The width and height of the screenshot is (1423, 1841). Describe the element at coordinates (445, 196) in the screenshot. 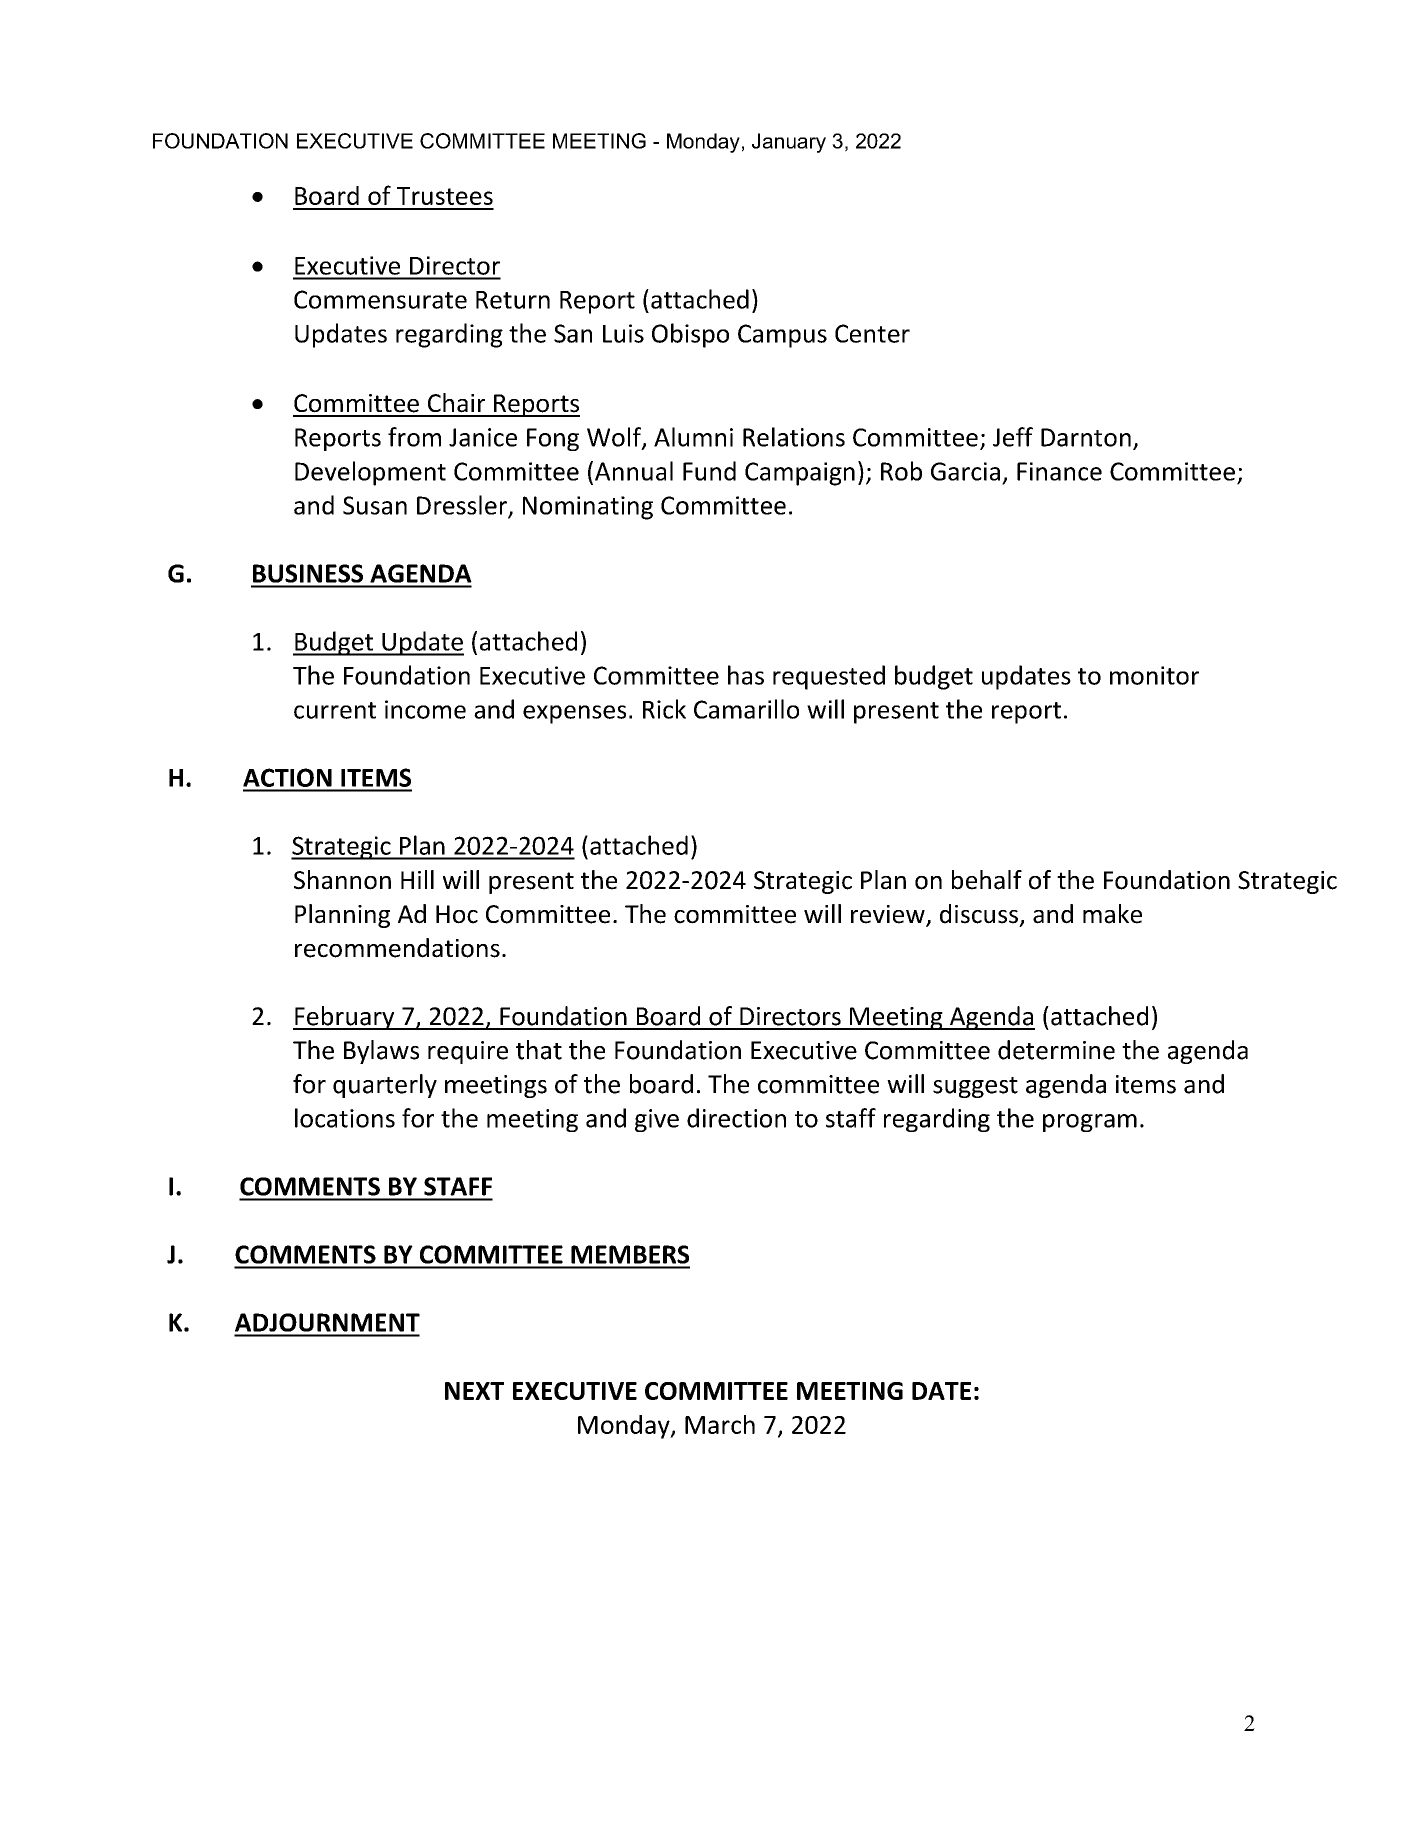

I see `Trustees` at that location.
